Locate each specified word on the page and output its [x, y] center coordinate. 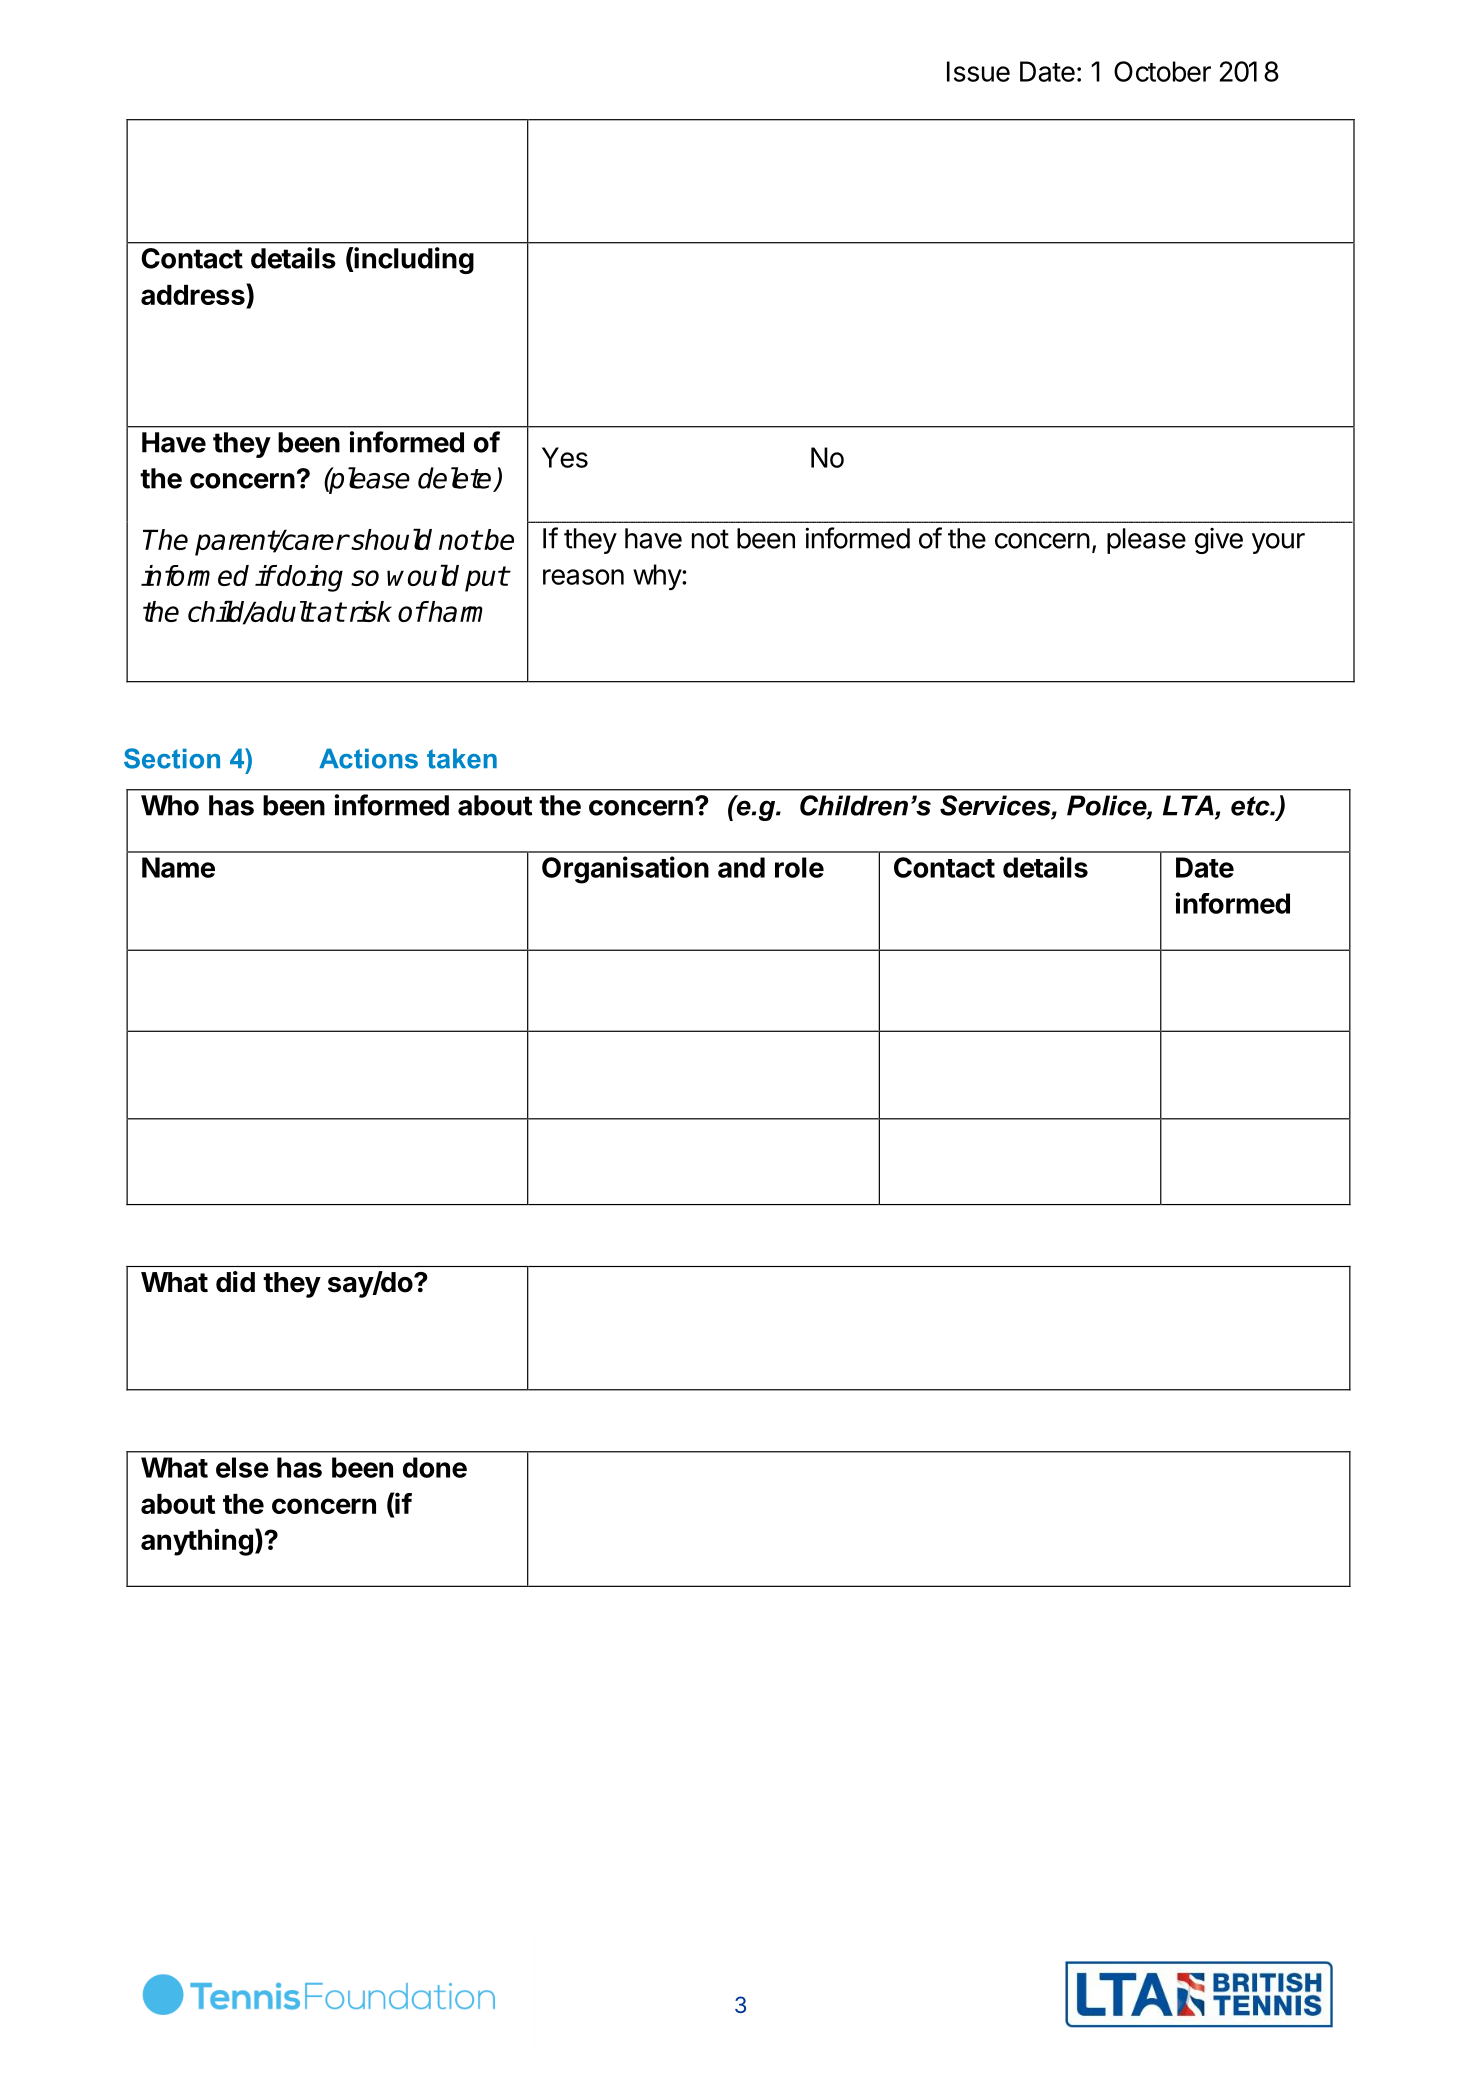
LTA [1189, 806]
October [1162, 71]
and [741, 867]
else [242, 1467]
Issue [978, 71]
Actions [368, 758]
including [413, 260]
